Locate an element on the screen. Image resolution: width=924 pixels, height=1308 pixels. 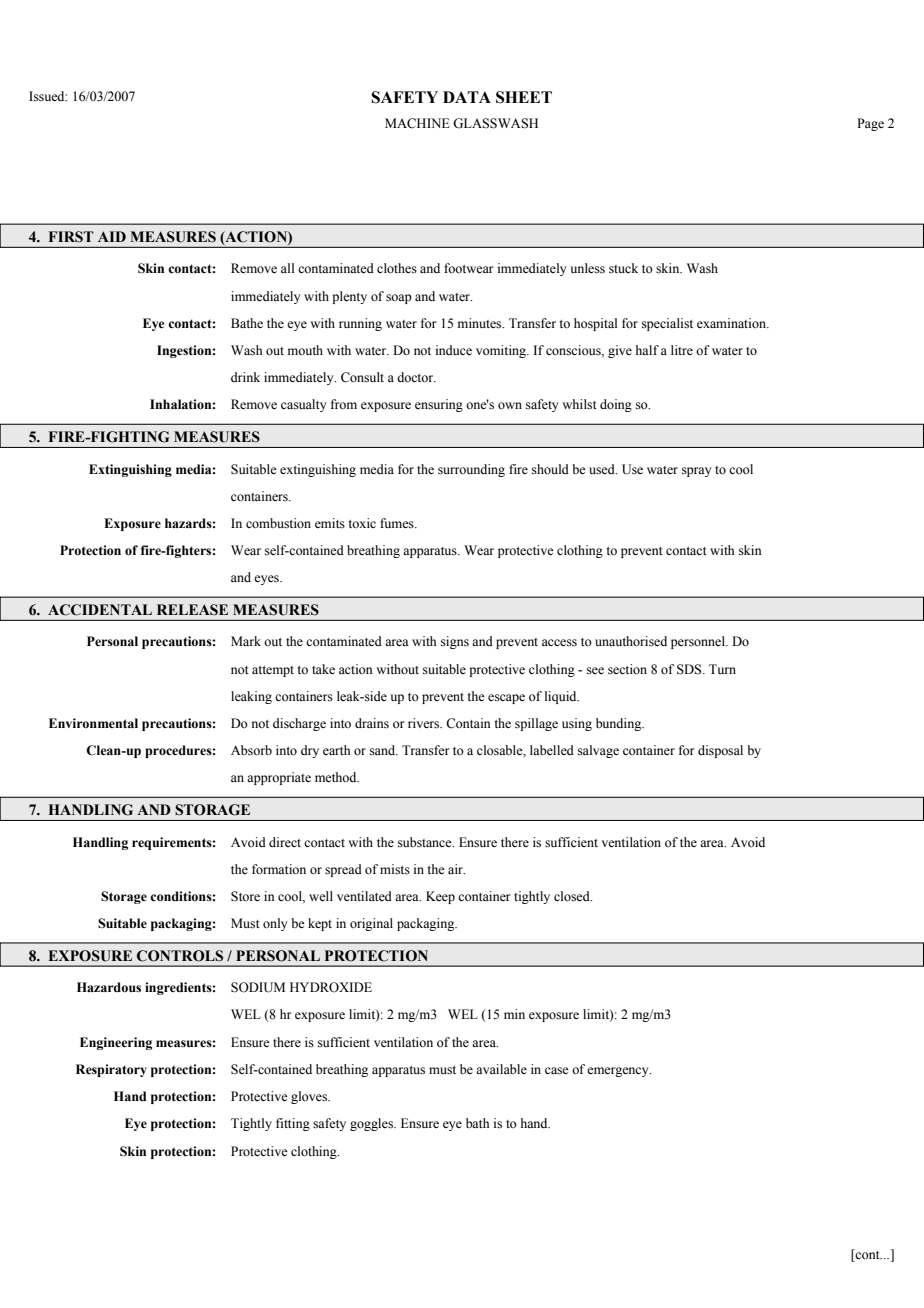
surrounding is located at coordinates (471, 470).
